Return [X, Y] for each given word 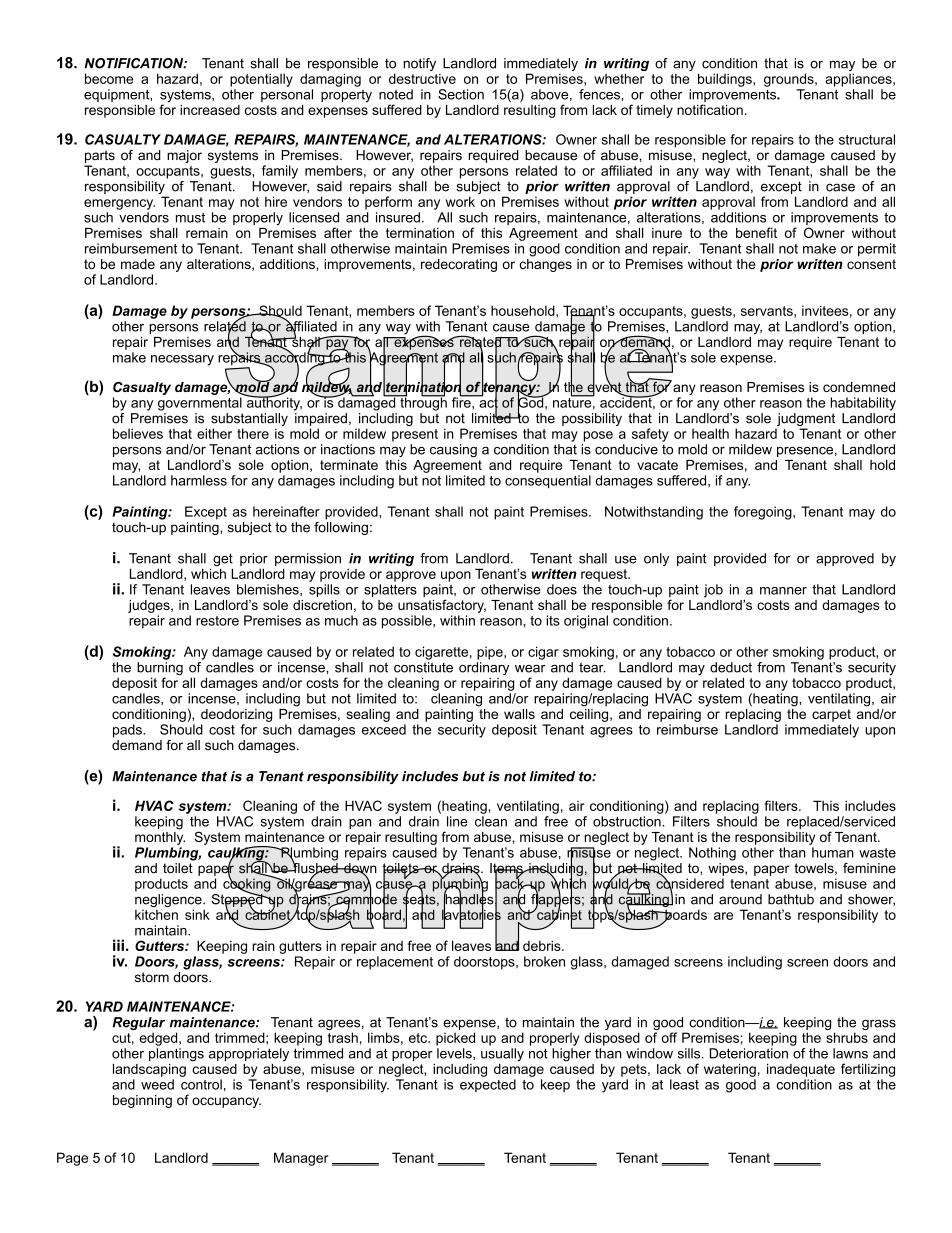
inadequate [801, 1070]
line [457, 821]
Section [461, 94]
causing [453, 450]
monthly [160, 837]
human [833, 852]
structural [867, 139]
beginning [142, 1101]
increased [210, 110]
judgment [805, 421]
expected [488, 1085]
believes [138, 433]
